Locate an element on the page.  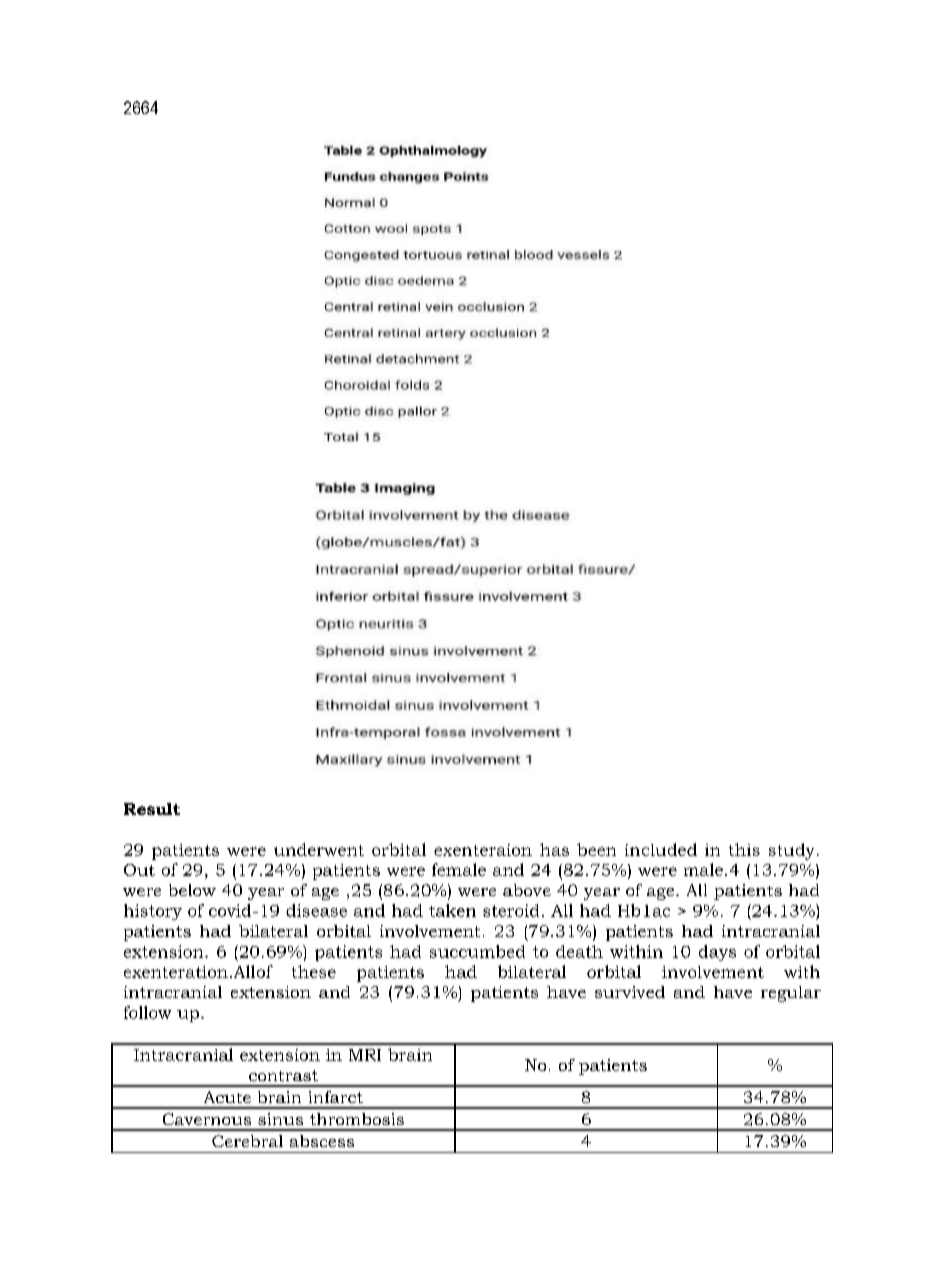
Result is located at coordinates (152, 809).
